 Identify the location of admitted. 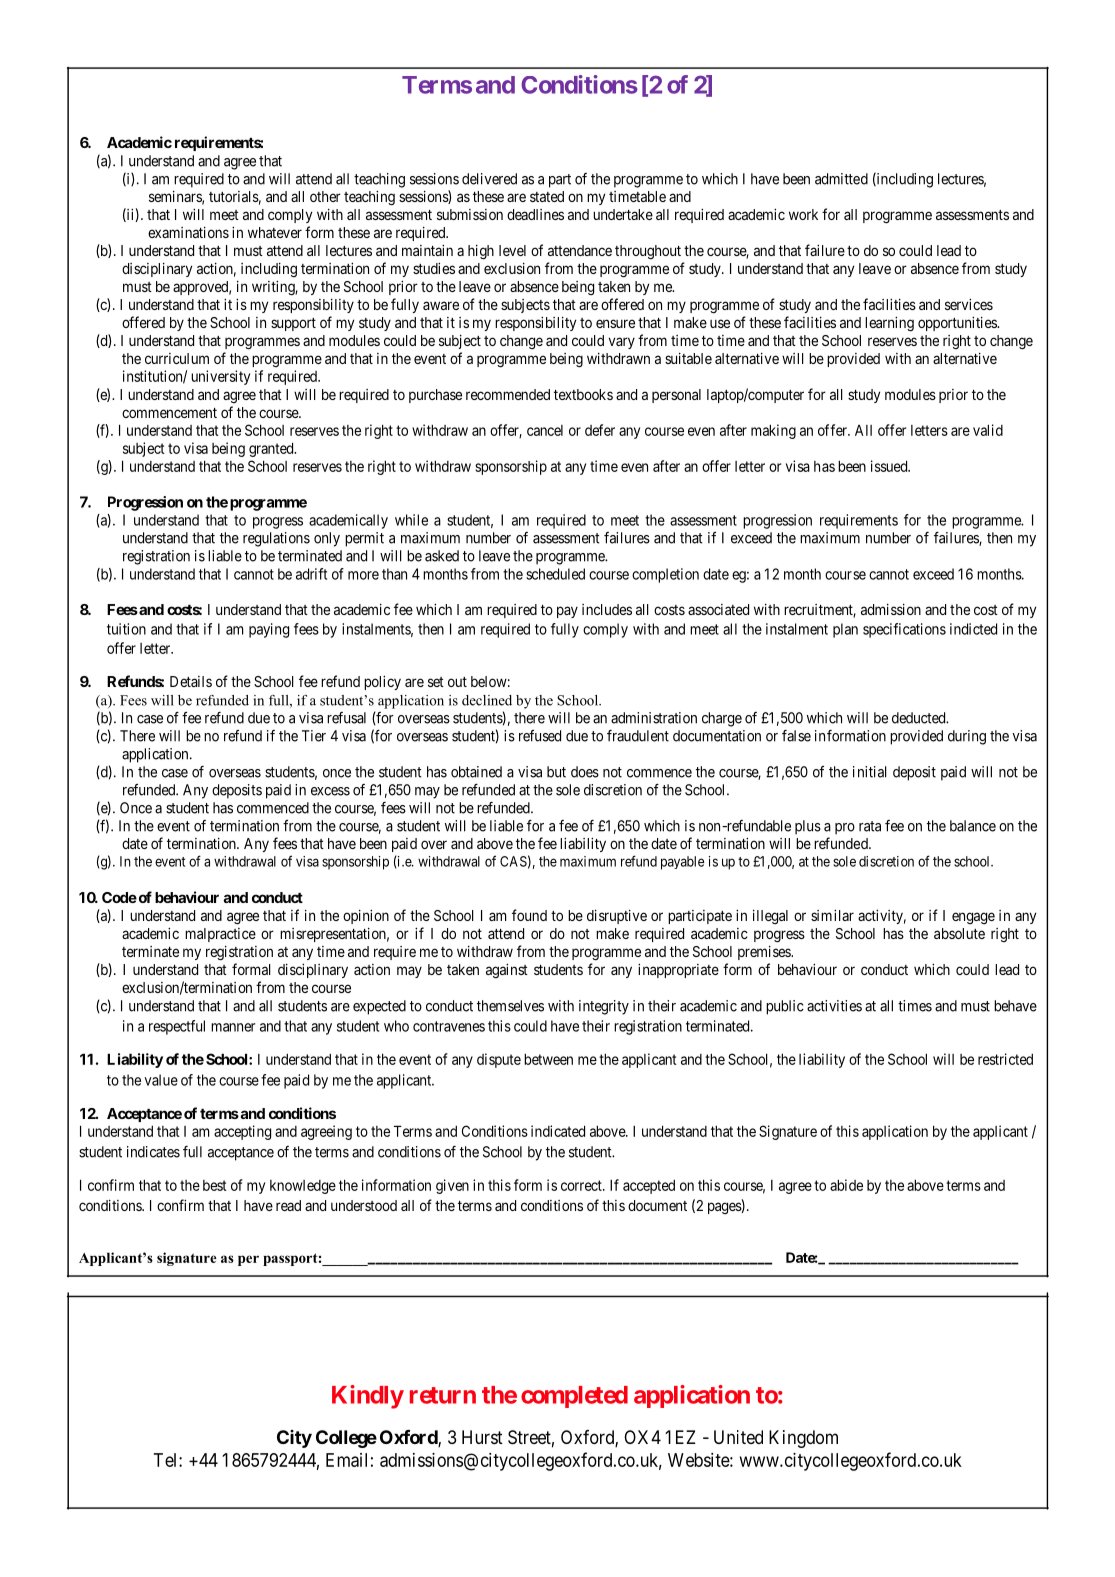
(841, 179).
